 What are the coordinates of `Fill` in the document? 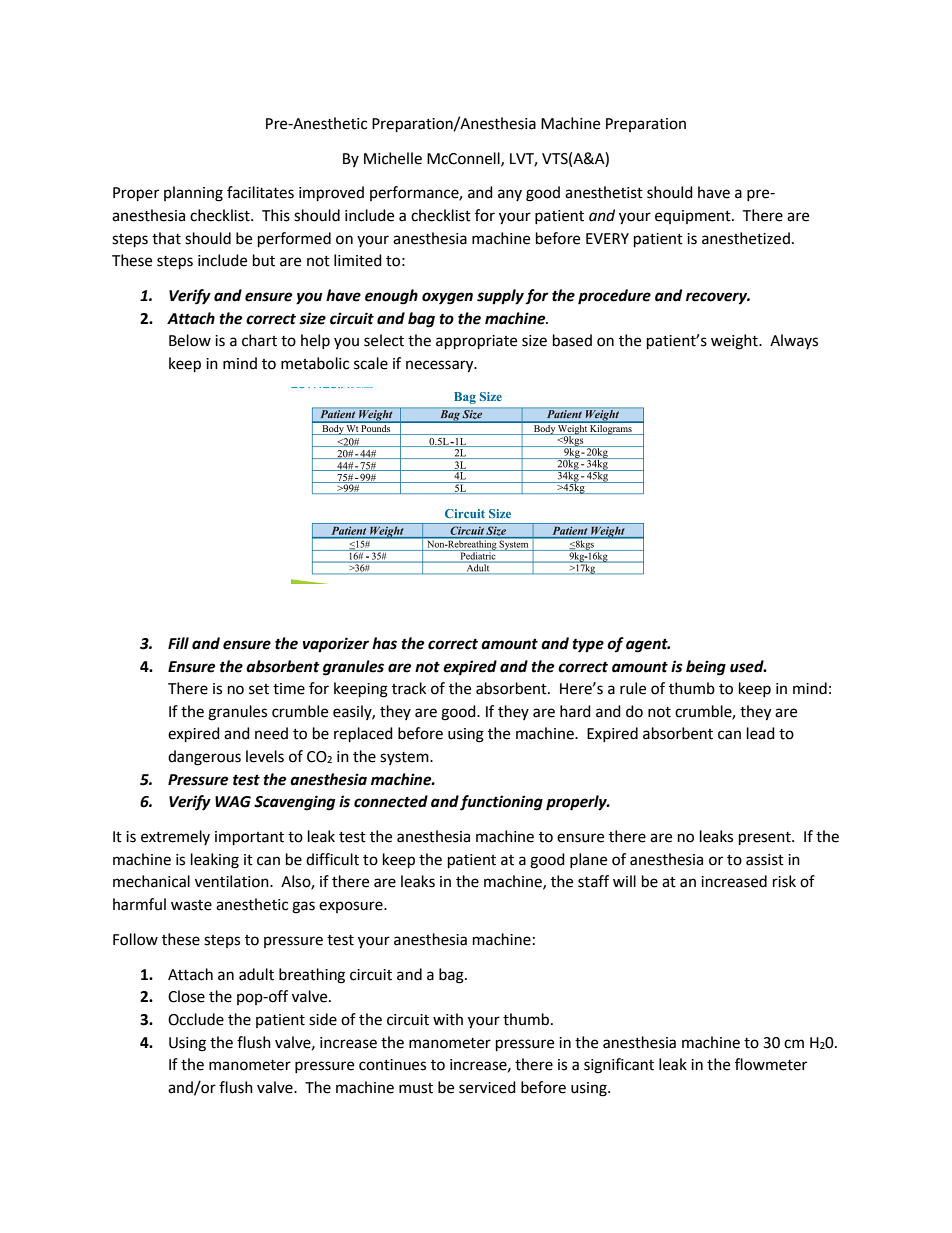 It's located at (178, 643).
